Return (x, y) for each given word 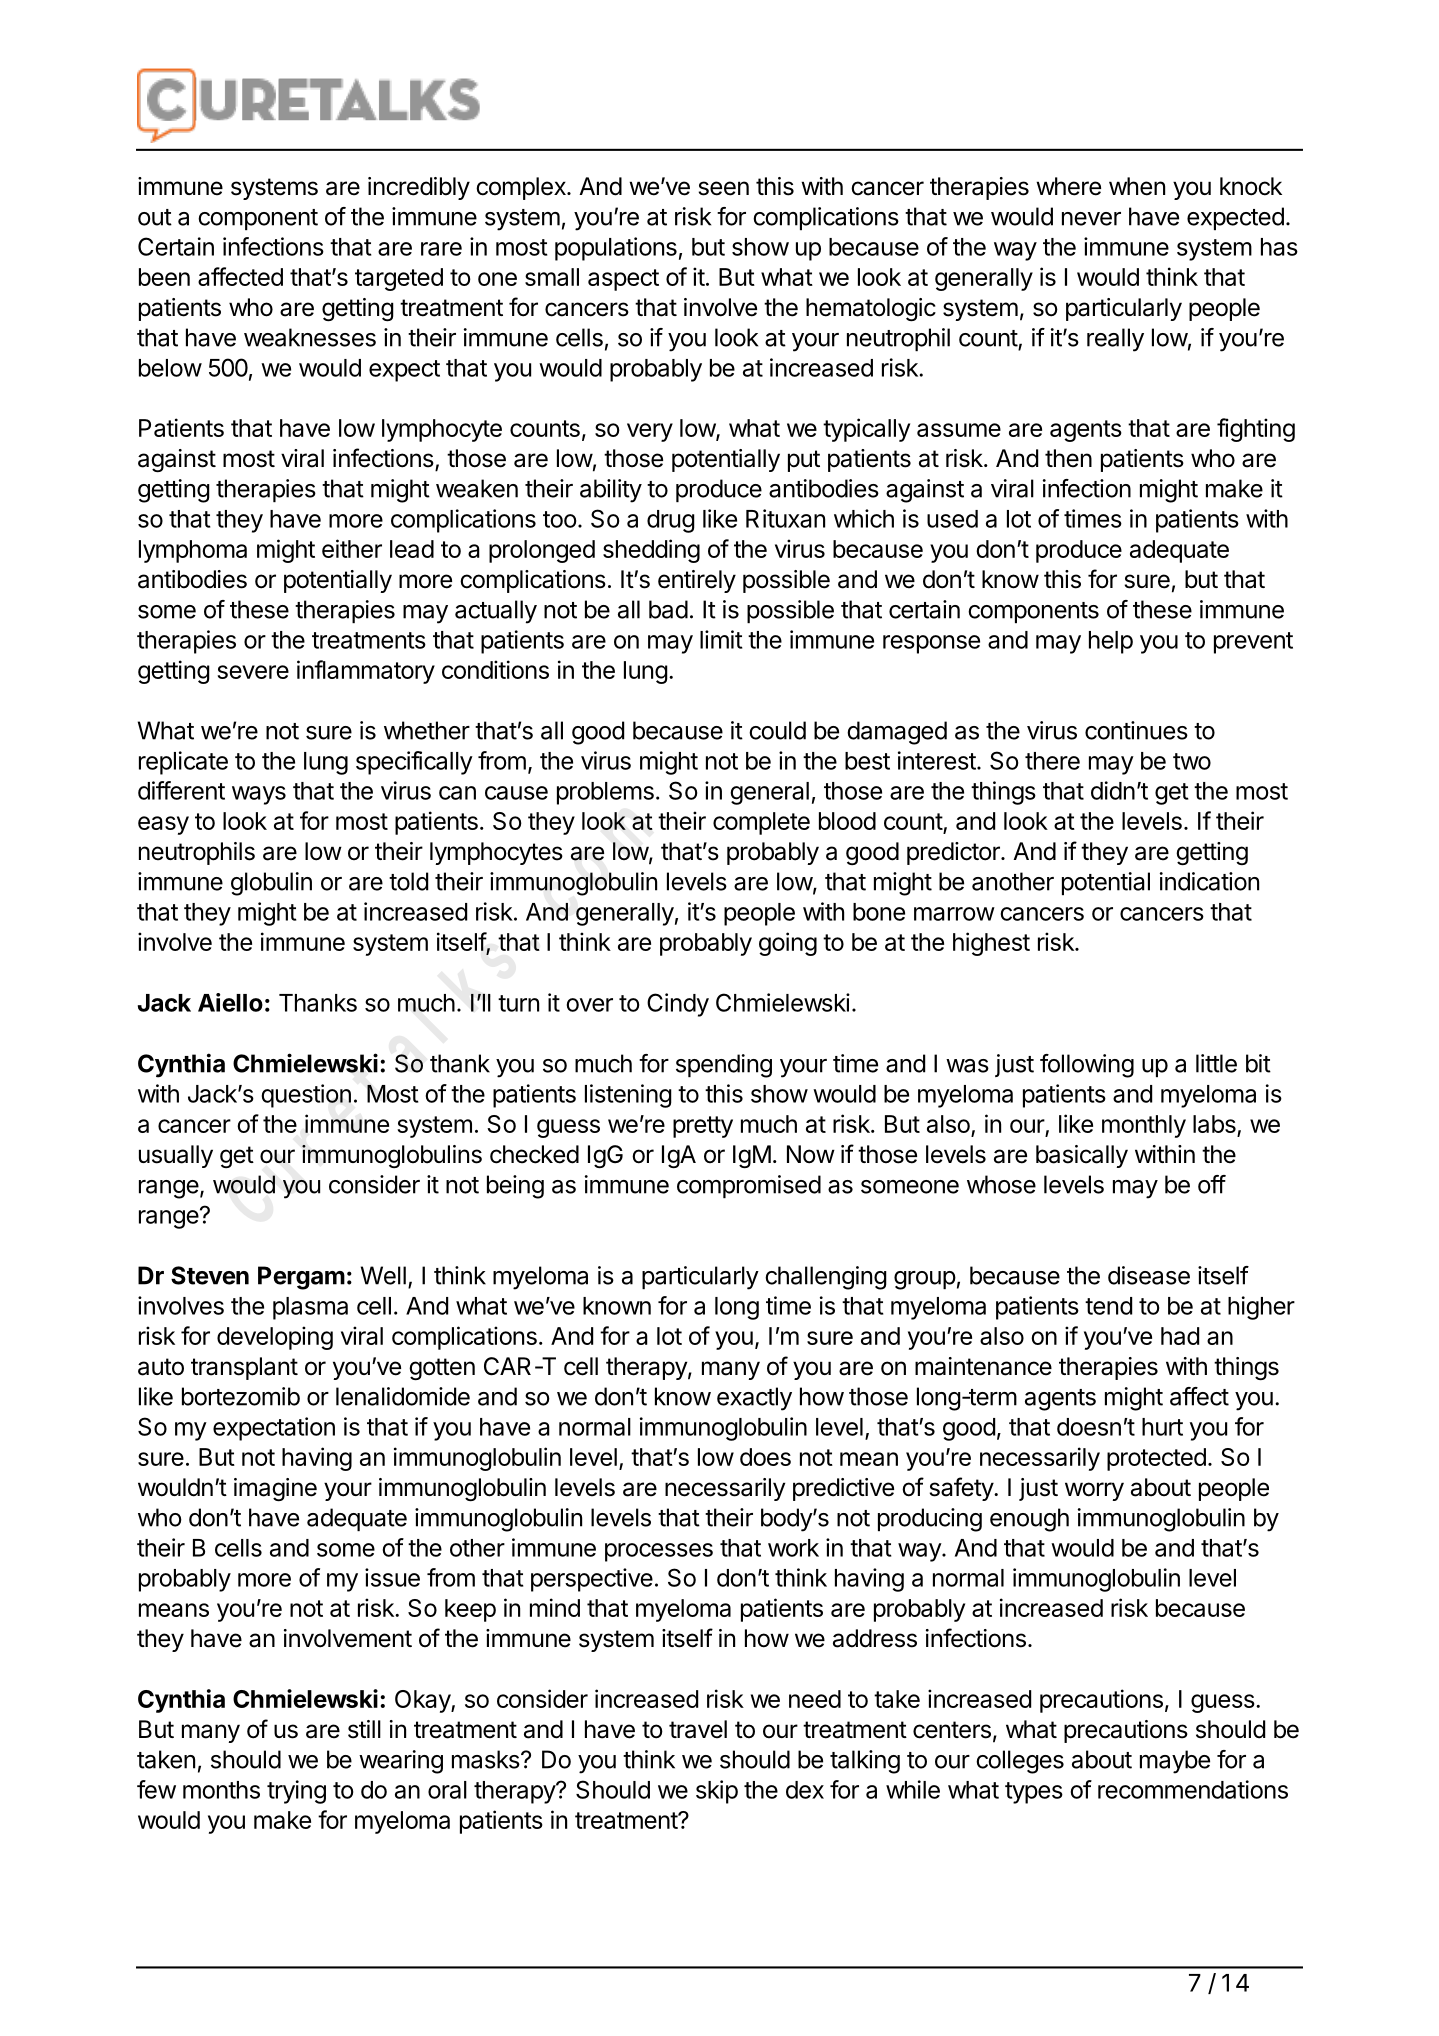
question (306, 1096)
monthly (1144, 1126)
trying (296, 1792)
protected (1156, 1459)
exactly (754, 1399)
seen (724, 188)
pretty (703, 1127)
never (1091, 219)
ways (259, 795)
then (1068, 458)
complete (761, 823)
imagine (275, 1489)
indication (1209, 881)
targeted (399, 279)
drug (671, 521)
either (352, 548)
